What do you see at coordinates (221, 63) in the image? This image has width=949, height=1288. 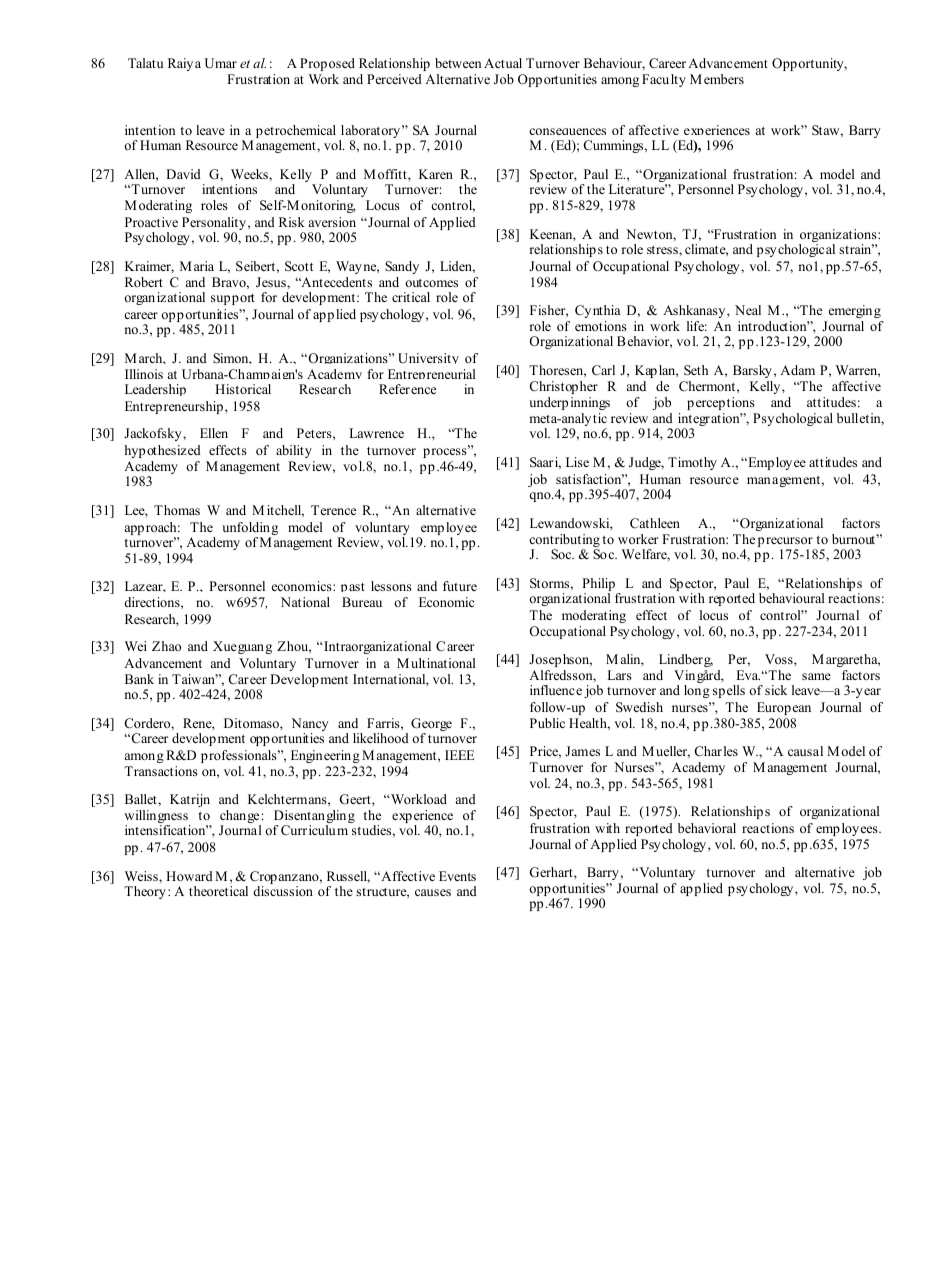 I see `Umar` at bounding box center [221, 63].
